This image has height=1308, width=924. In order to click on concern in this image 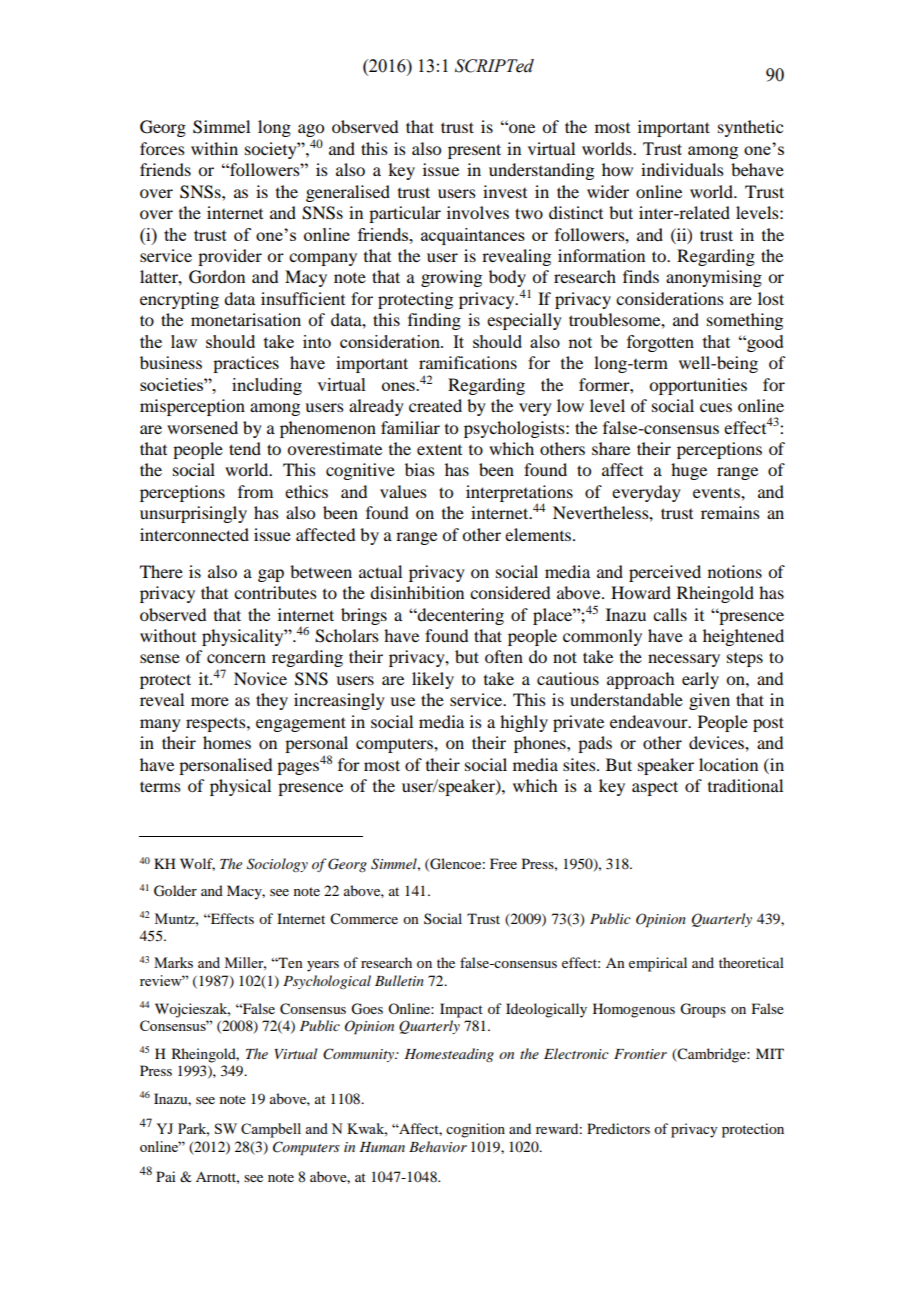, I will do `click(236, 658)`.
